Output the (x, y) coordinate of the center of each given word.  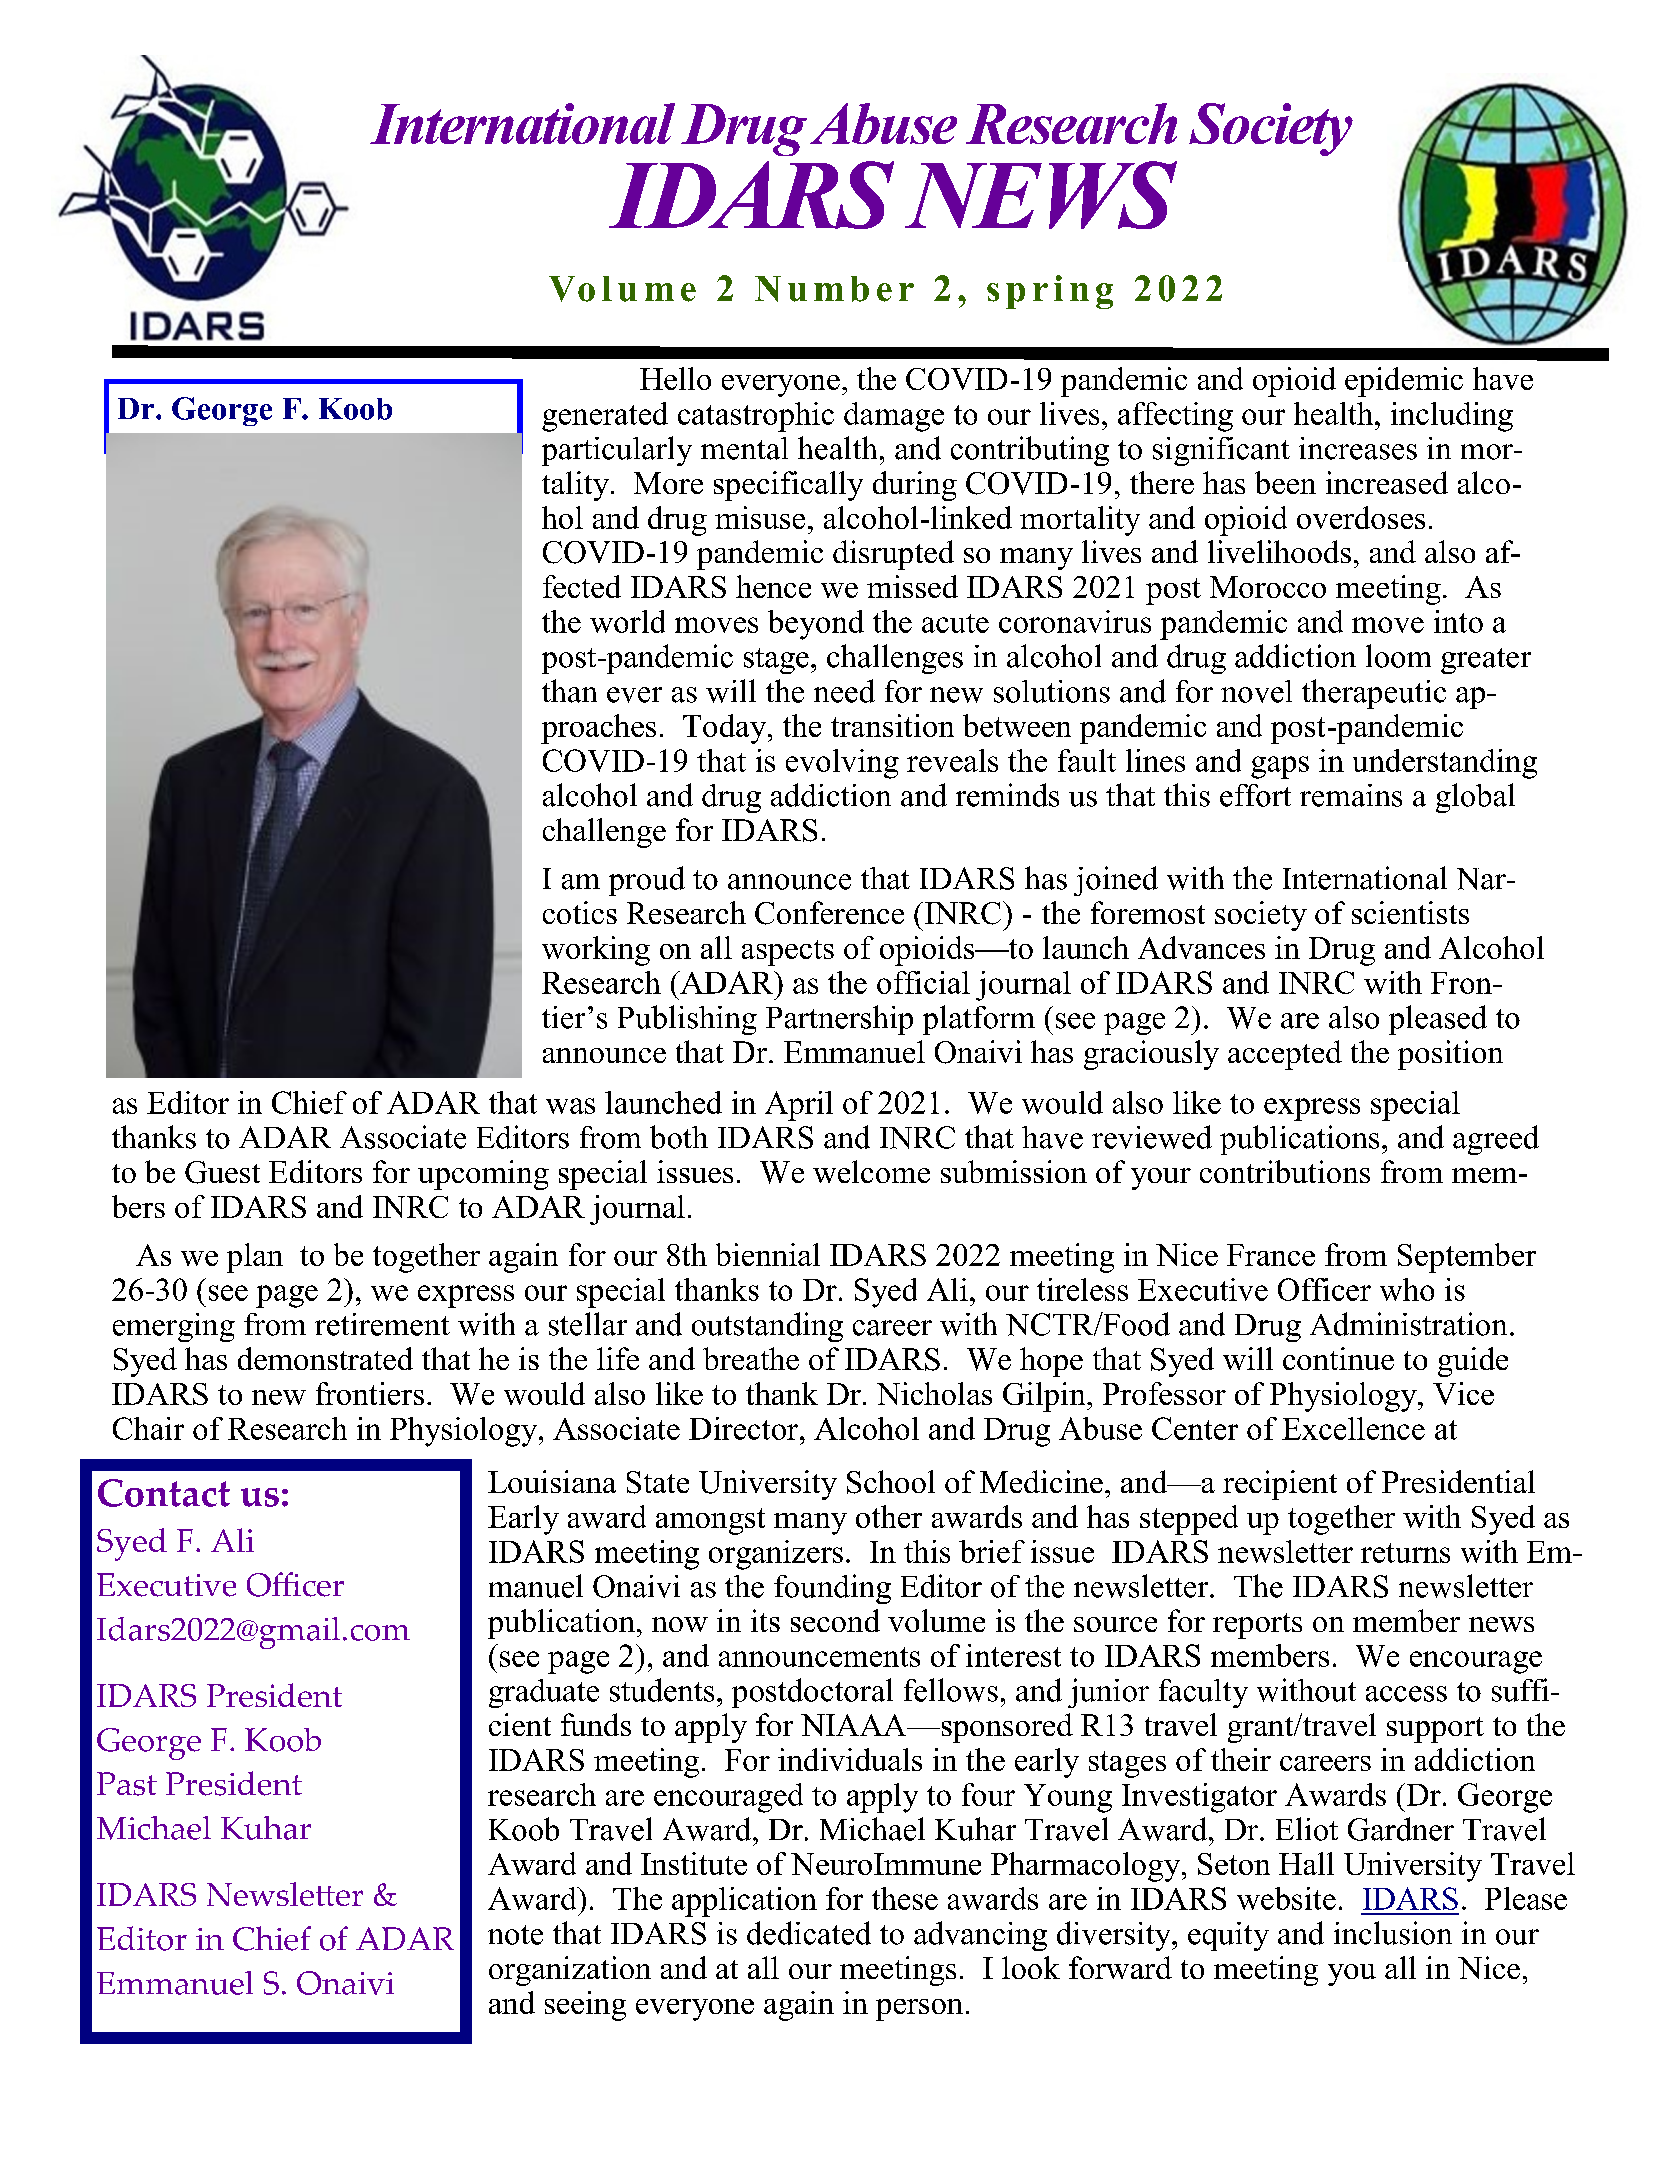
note (515, 1935)
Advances (1201, 947)
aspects (788, 953)
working (596, 951)
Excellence (1353, 1428)
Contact (164, 1493)
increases (1358, 448)
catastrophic (756, 417)
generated (605, 417)
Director (745, 1428)
